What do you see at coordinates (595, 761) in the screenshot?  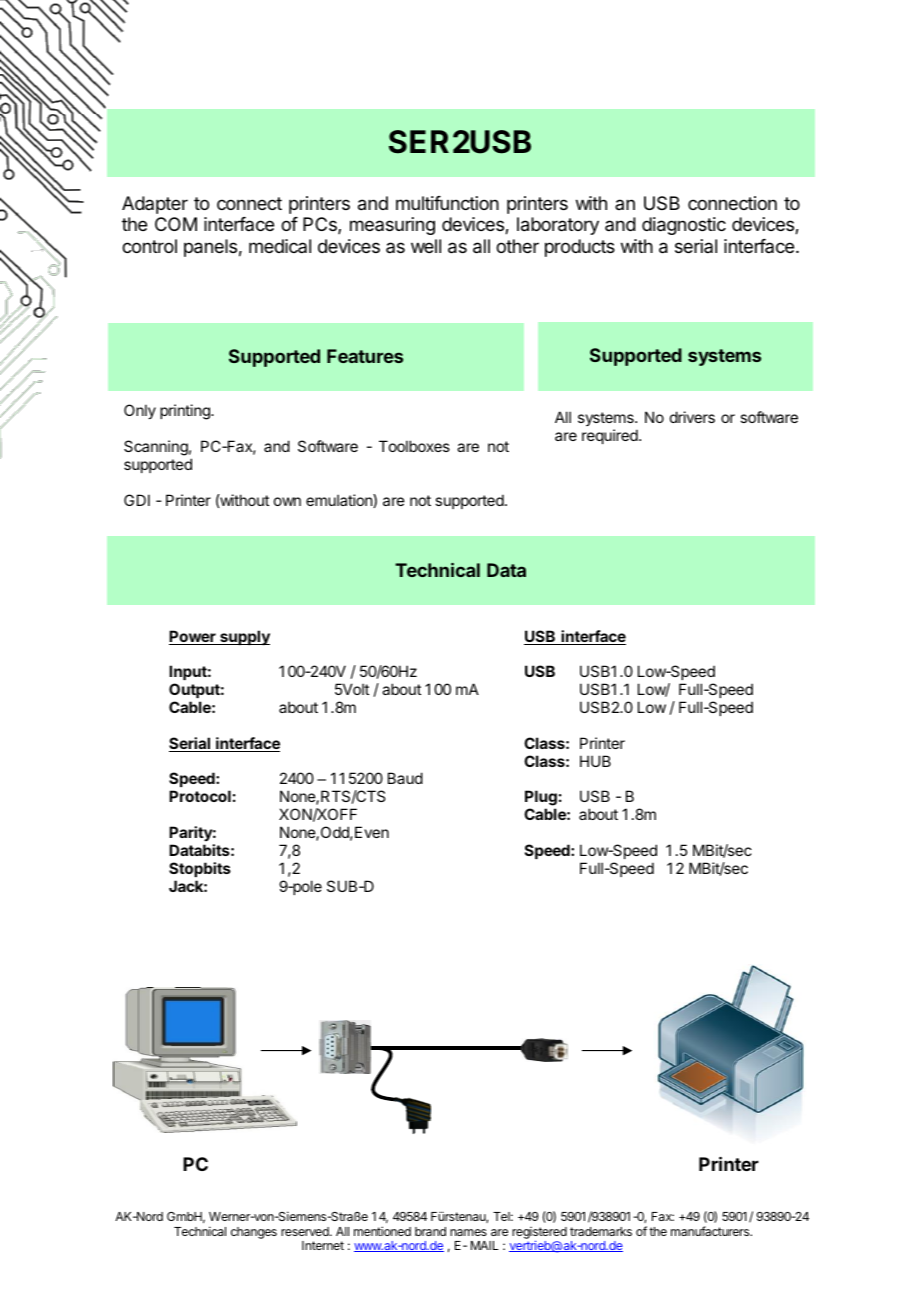 I see `HUB` at bounding box center [595, 761].
